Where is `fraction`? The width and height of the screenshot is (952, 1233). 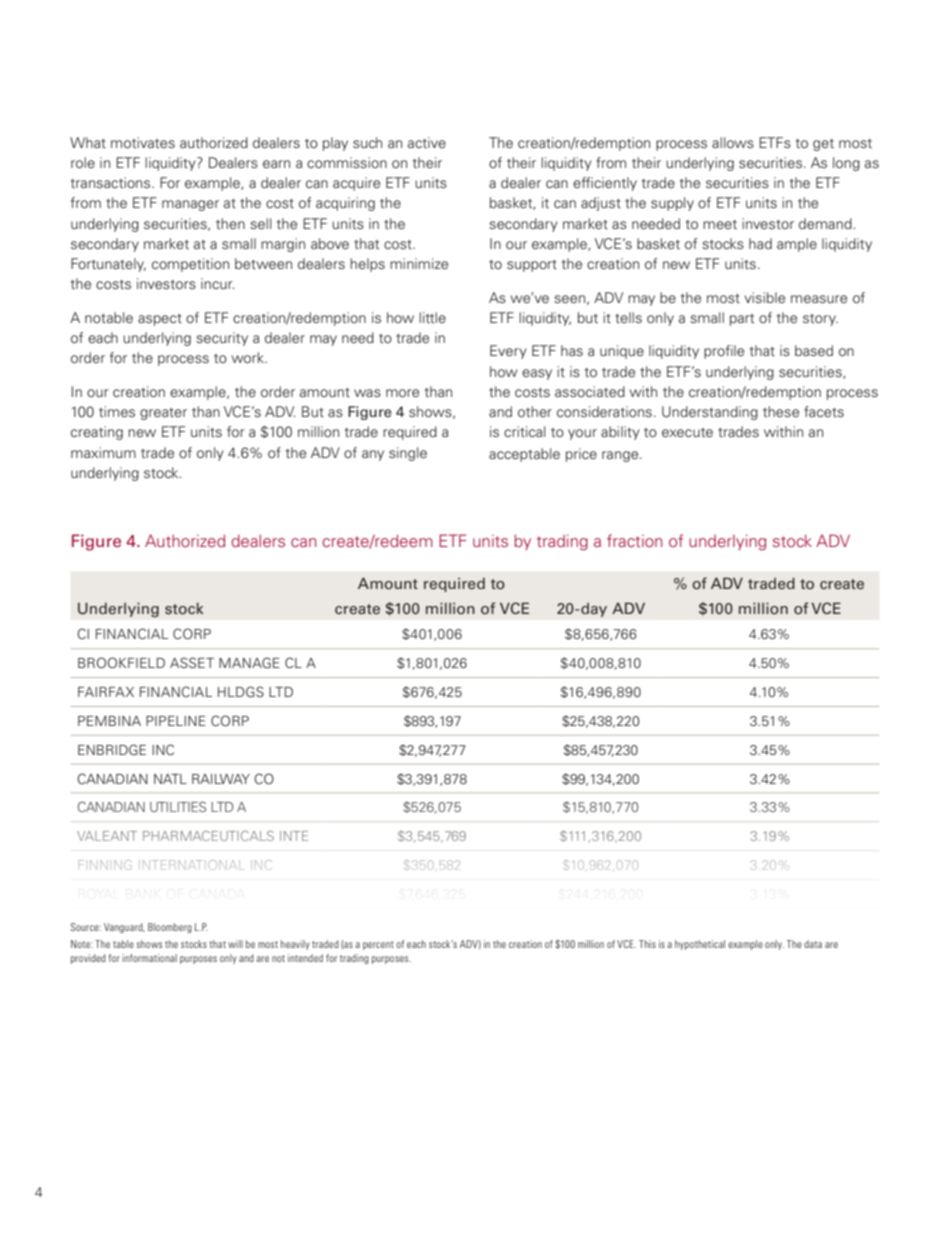
fraction is located at coordinates (634, 540).
